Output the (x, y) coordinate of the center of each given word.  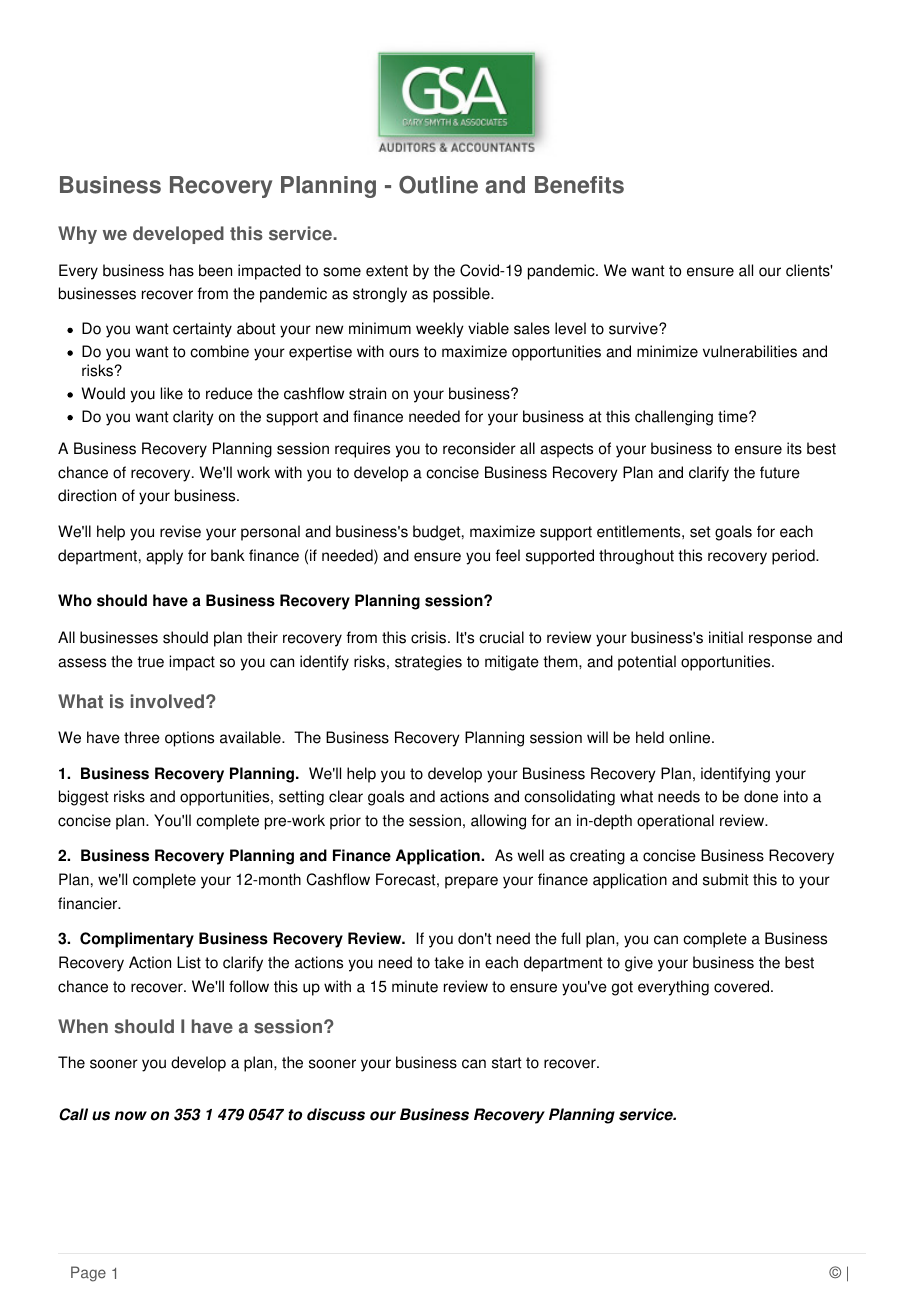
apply (164, 557)
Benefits (579, 185)
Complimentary (137, 940)
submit (726, 879)
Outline (438, 185)
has (182, 270)
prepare (471, 882)
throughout (636, 557)
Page (88, 1274)
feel (508, 555)
